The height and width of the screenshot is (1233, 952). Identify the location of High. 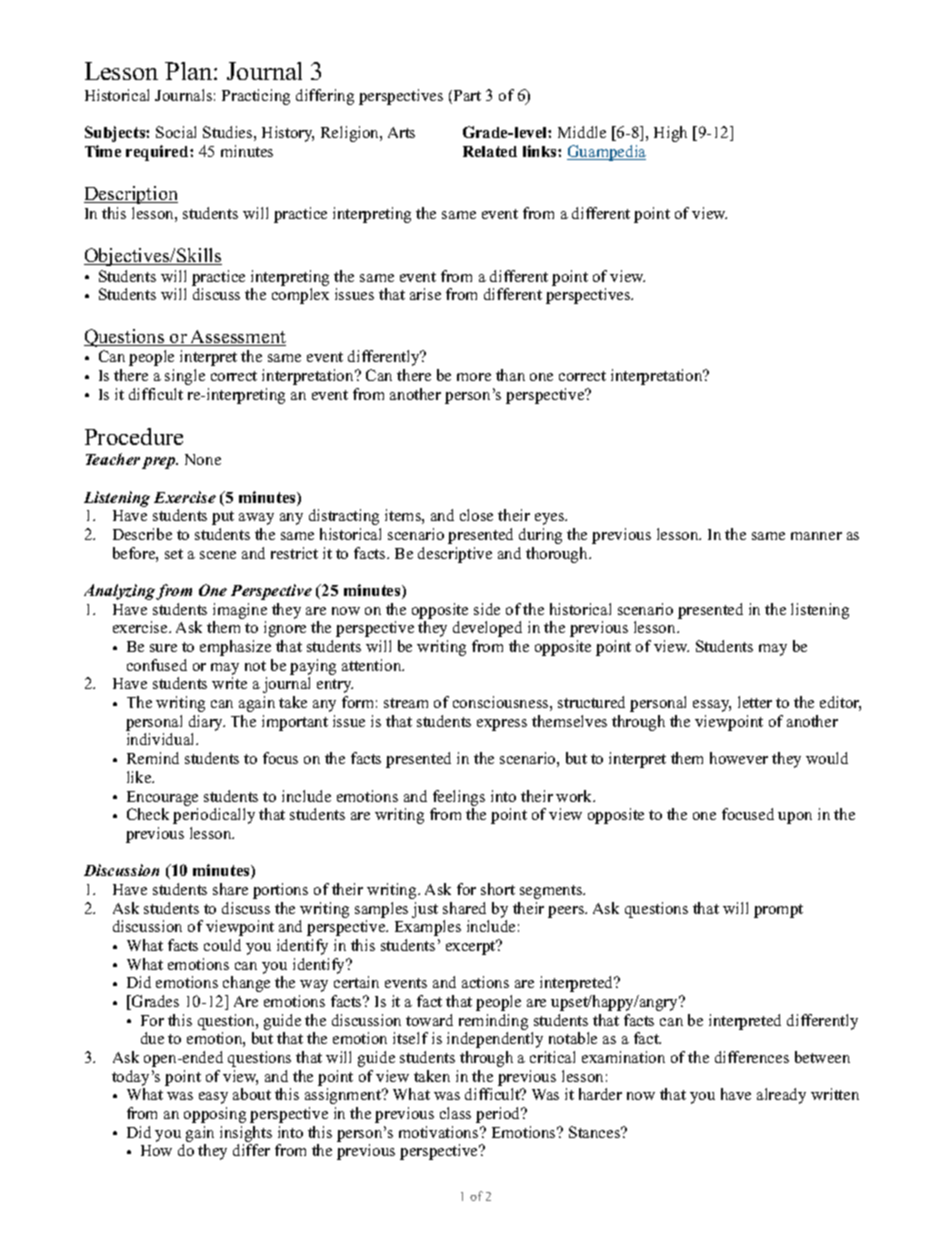
(670, 134).
